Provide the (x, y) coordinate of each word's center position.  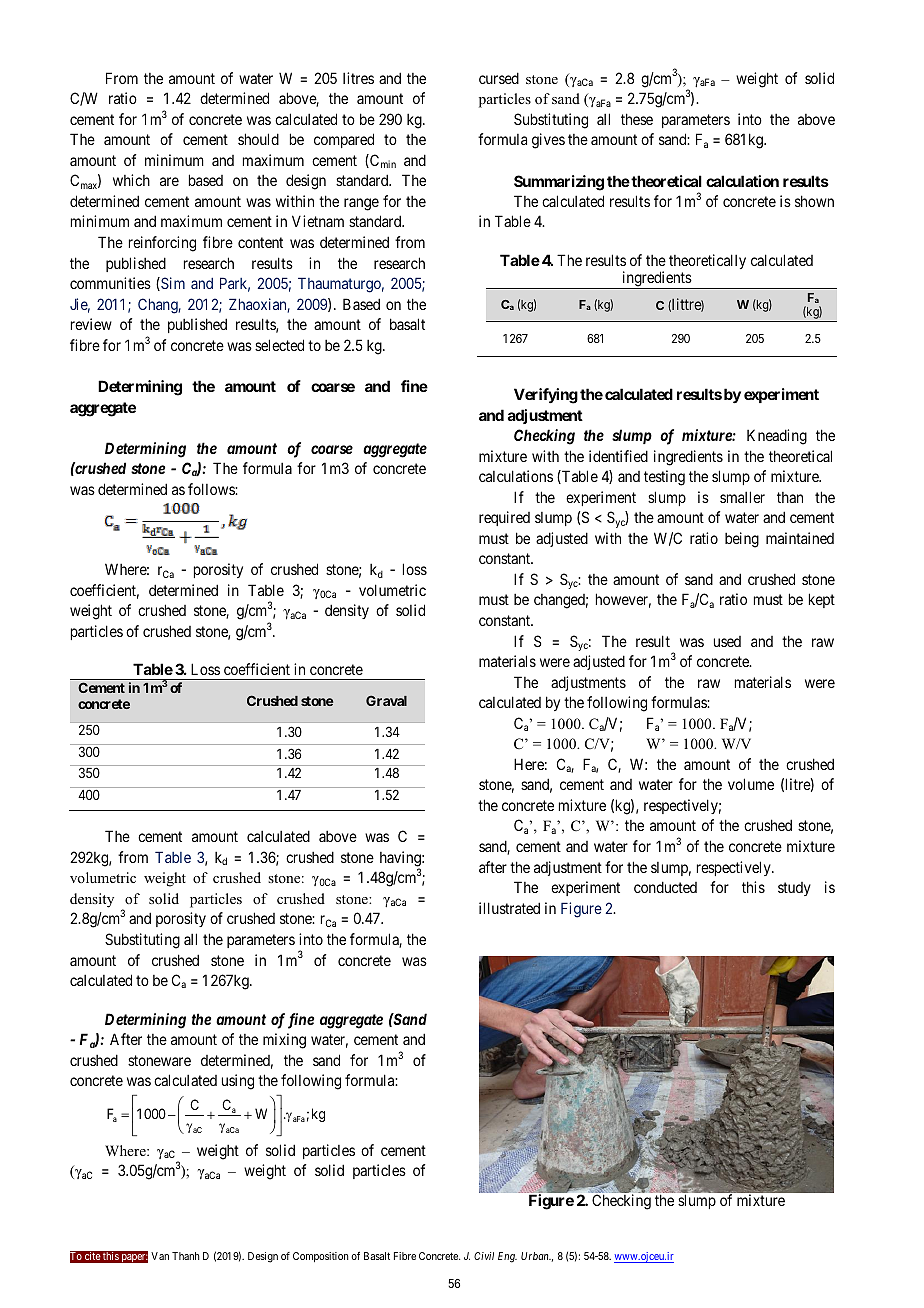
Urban (536, 1256)
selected (279, 345)
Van (160, 1256)
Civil (484, 1256)
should (258, 139)
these (637, 119)
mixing (284, 1041)
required (504, 518)
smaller (742, 497)
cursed (499, 78)
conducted (665, 887)
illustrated (509, 908)
